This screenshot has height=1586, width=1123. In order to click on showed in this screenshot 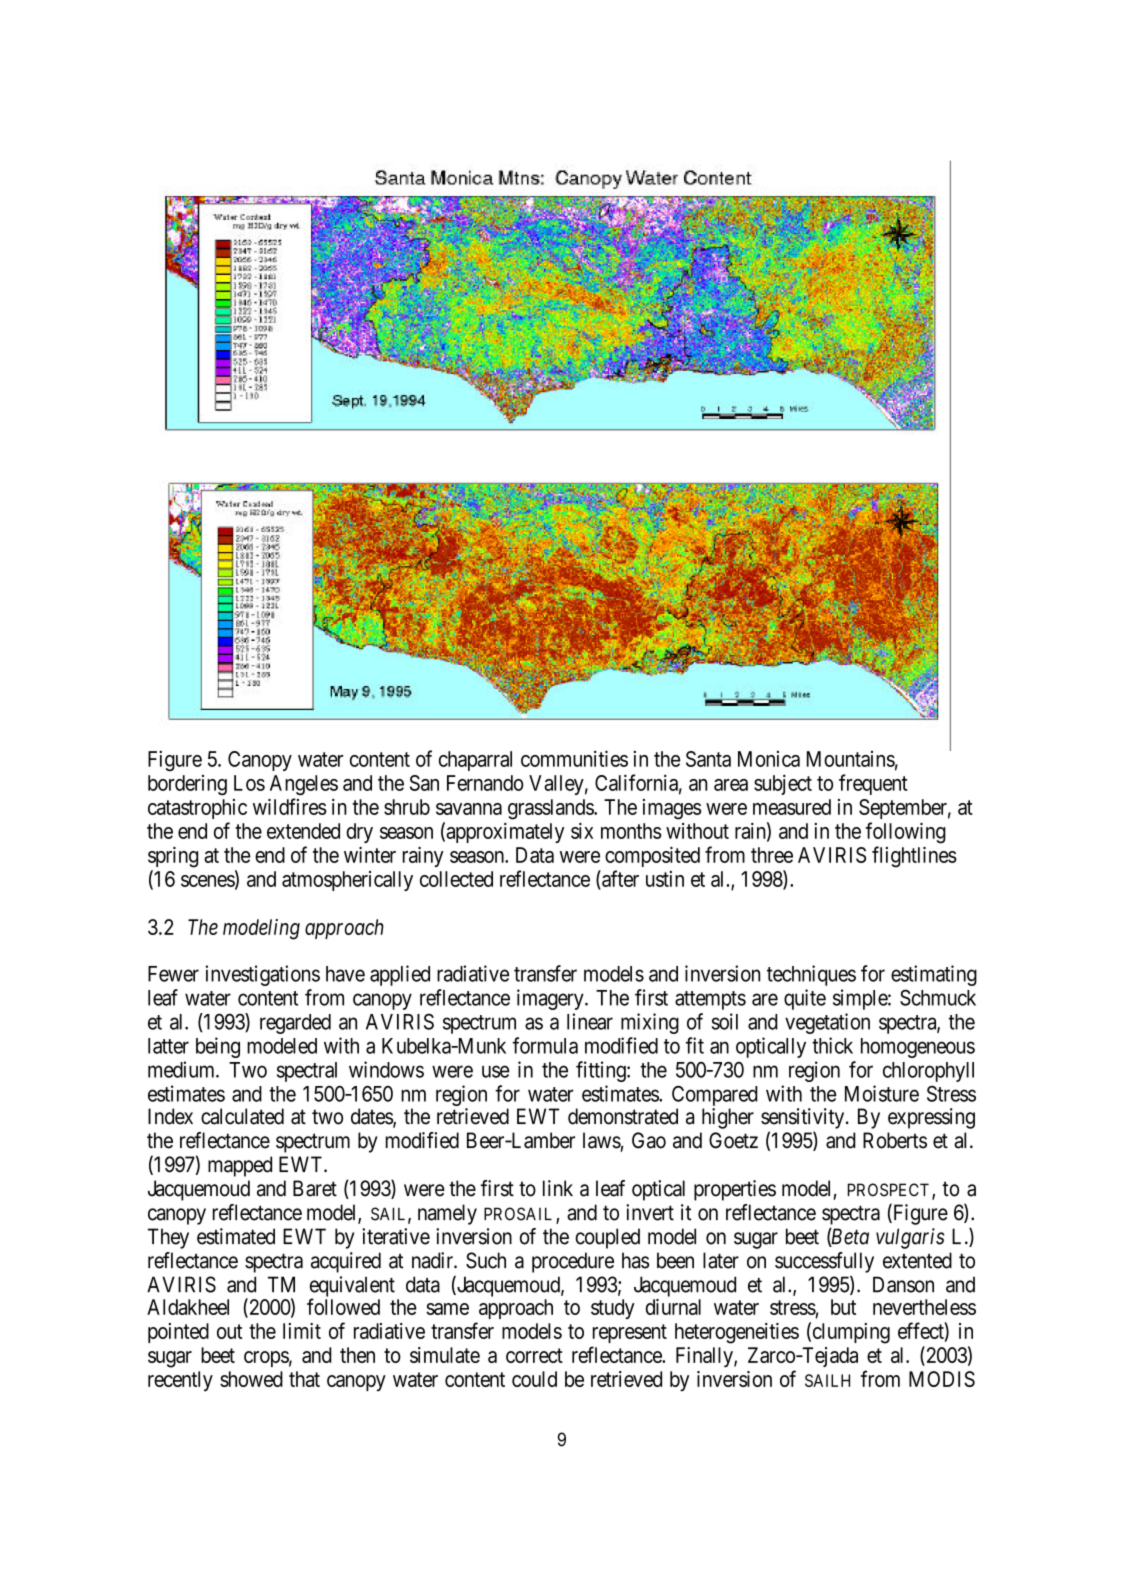, I will do `click(251, 1379)`.
